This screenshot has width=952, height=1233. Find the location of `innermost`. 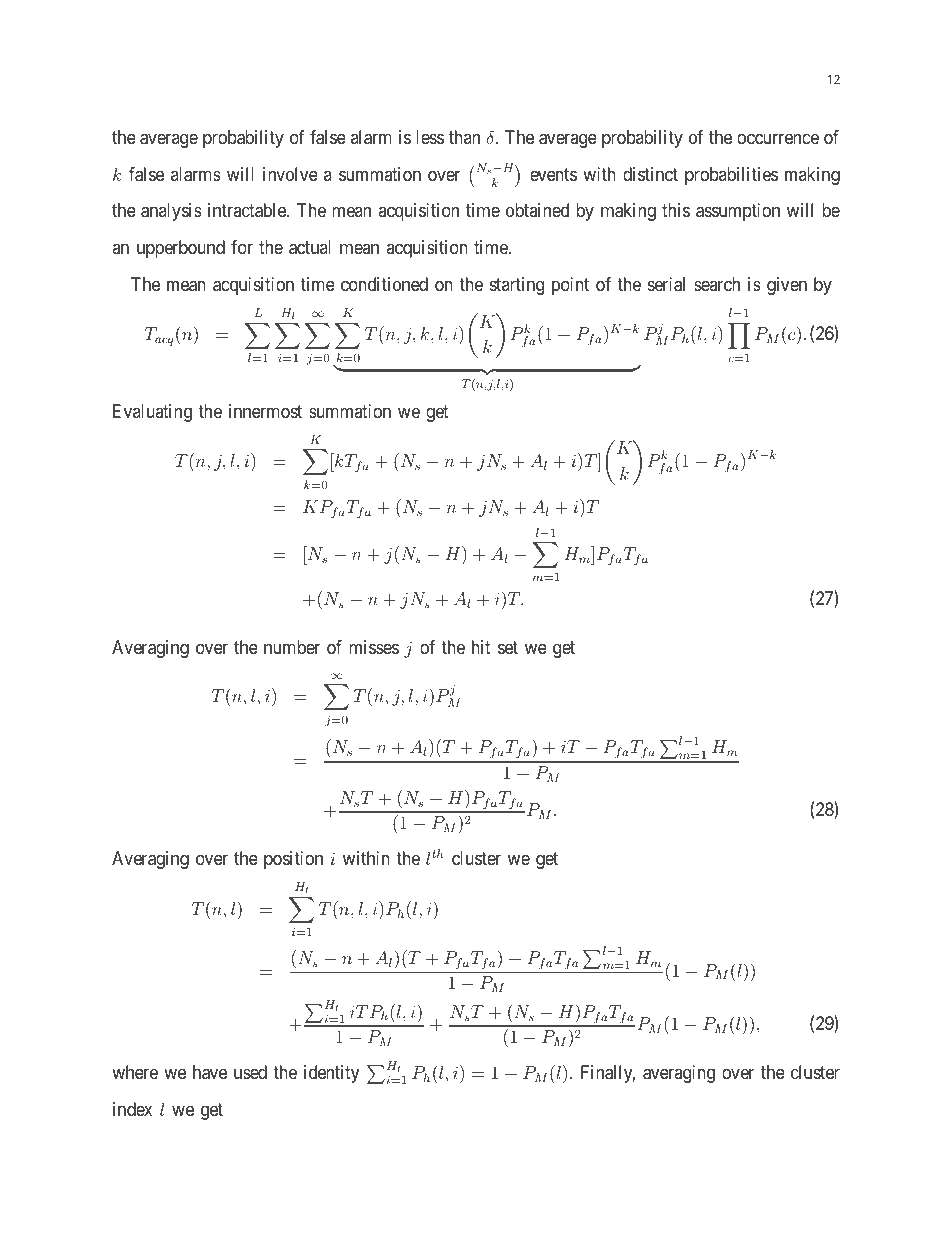

innermost is located at coordinates (265, 411).
